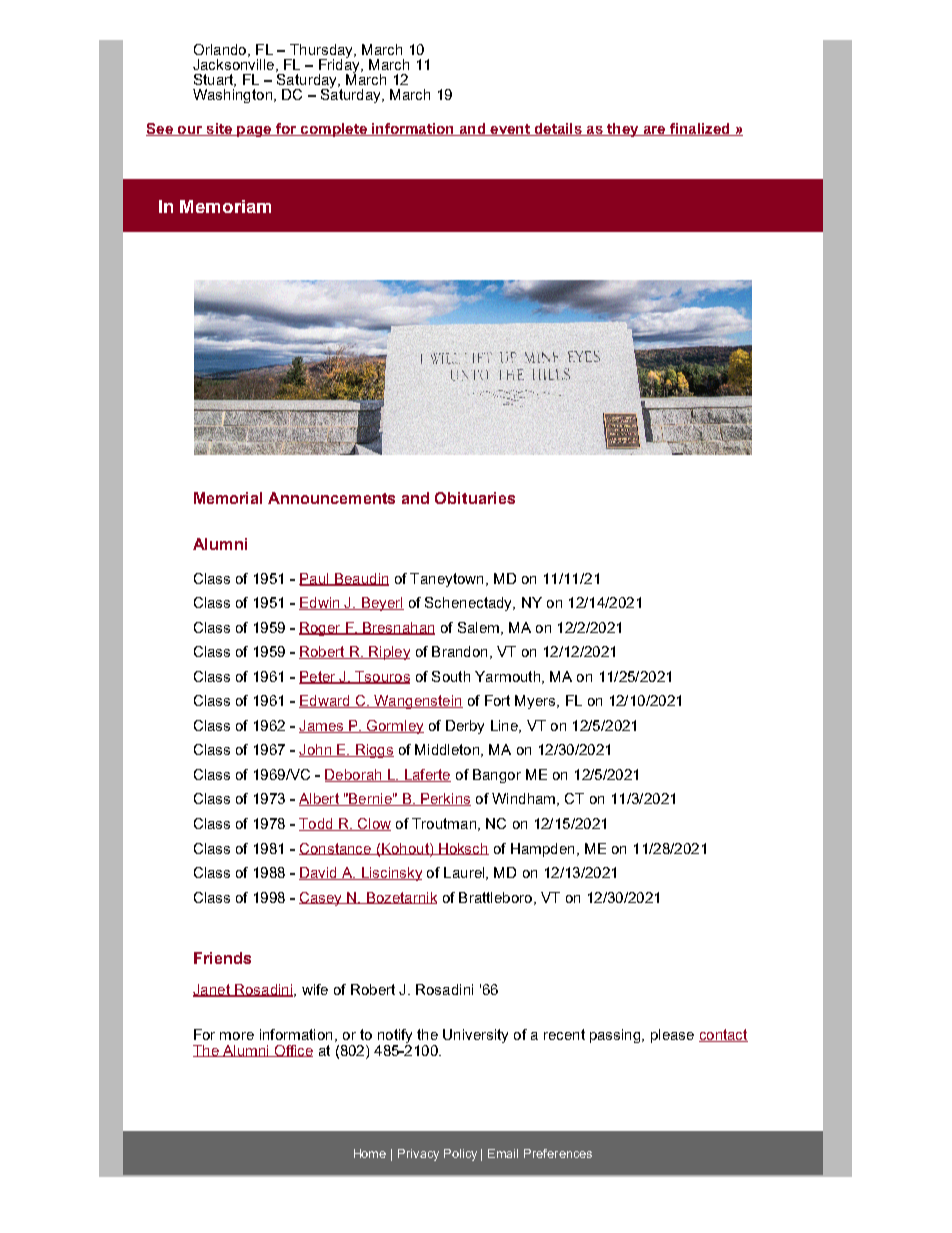 This image has height=1233, width=952. Describe the element at coordinates (510, 130) in the image. I see `event` at that location.
